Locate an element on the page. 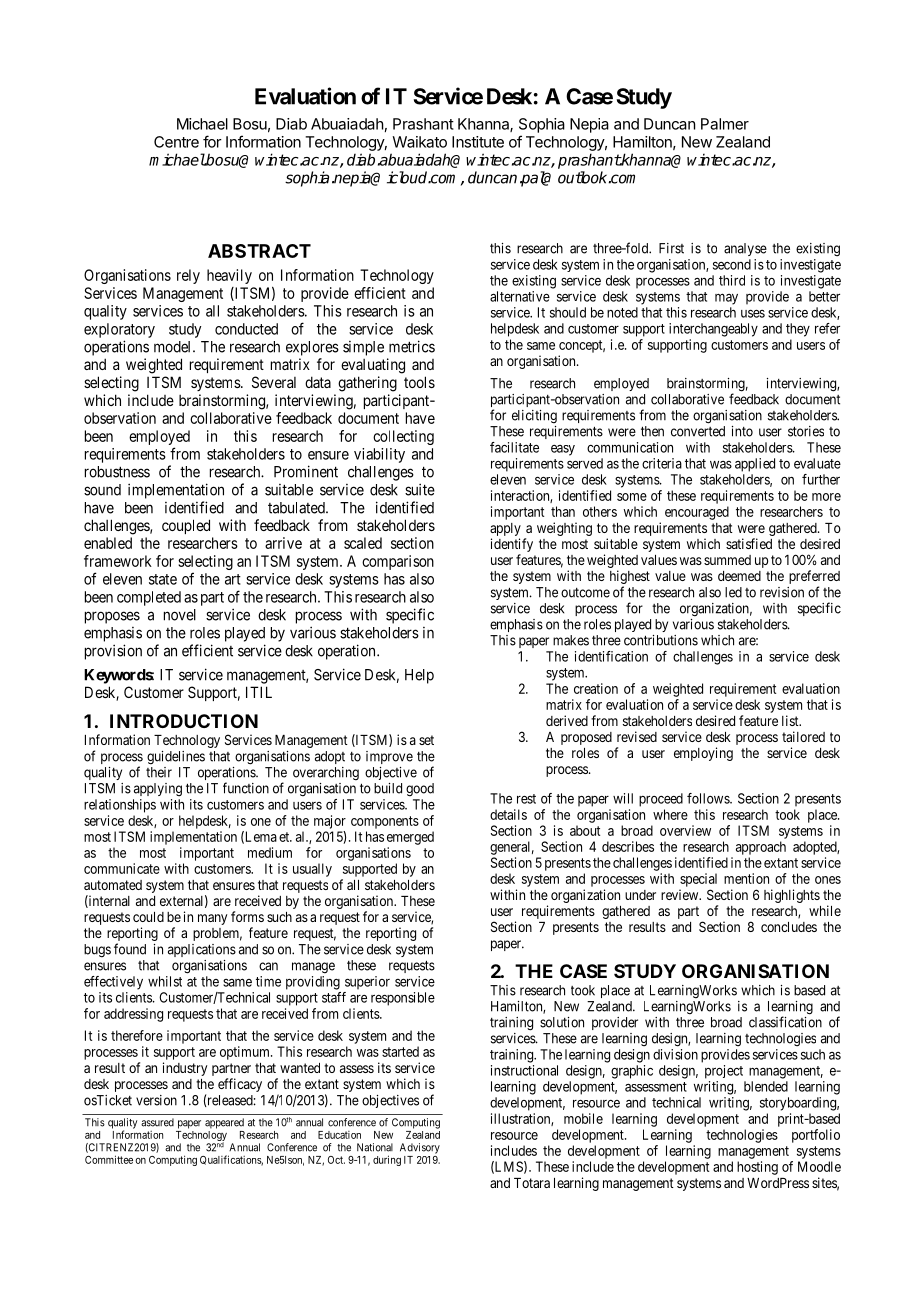  makes is located at coordinates (571, 640).
